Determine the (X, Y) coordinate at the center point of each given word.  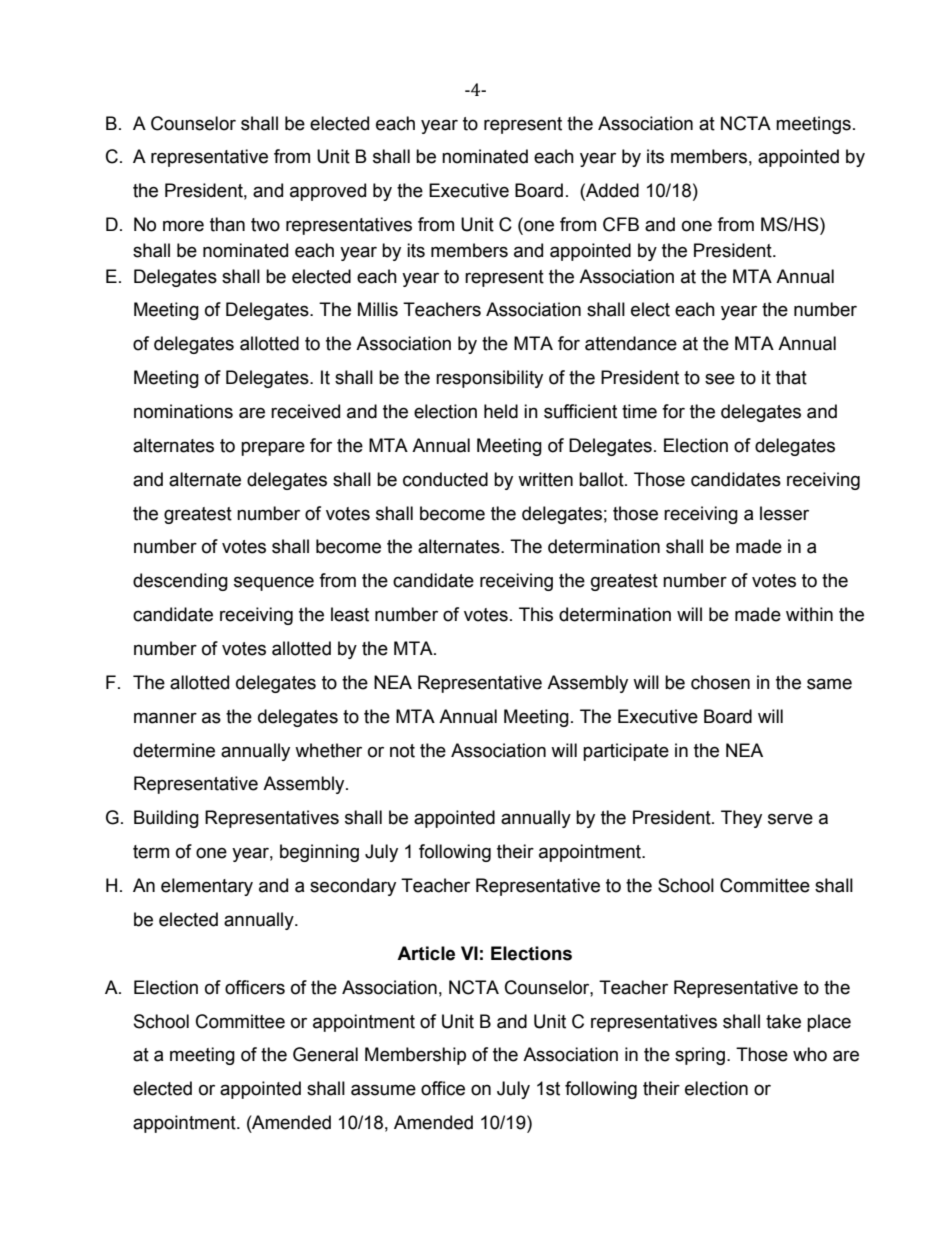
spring (700, 1056)
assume (383, 1090)
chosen (720, 682)
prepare (273, 448)
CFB (621, 224)
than (227, 224)
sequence (274, 583)
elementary (207, 887)
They (741, 819)
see (720, 379)
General (325, 1054)
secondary (353, 887)
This (536, 614)
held (501, 411)
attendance (631, 343)
